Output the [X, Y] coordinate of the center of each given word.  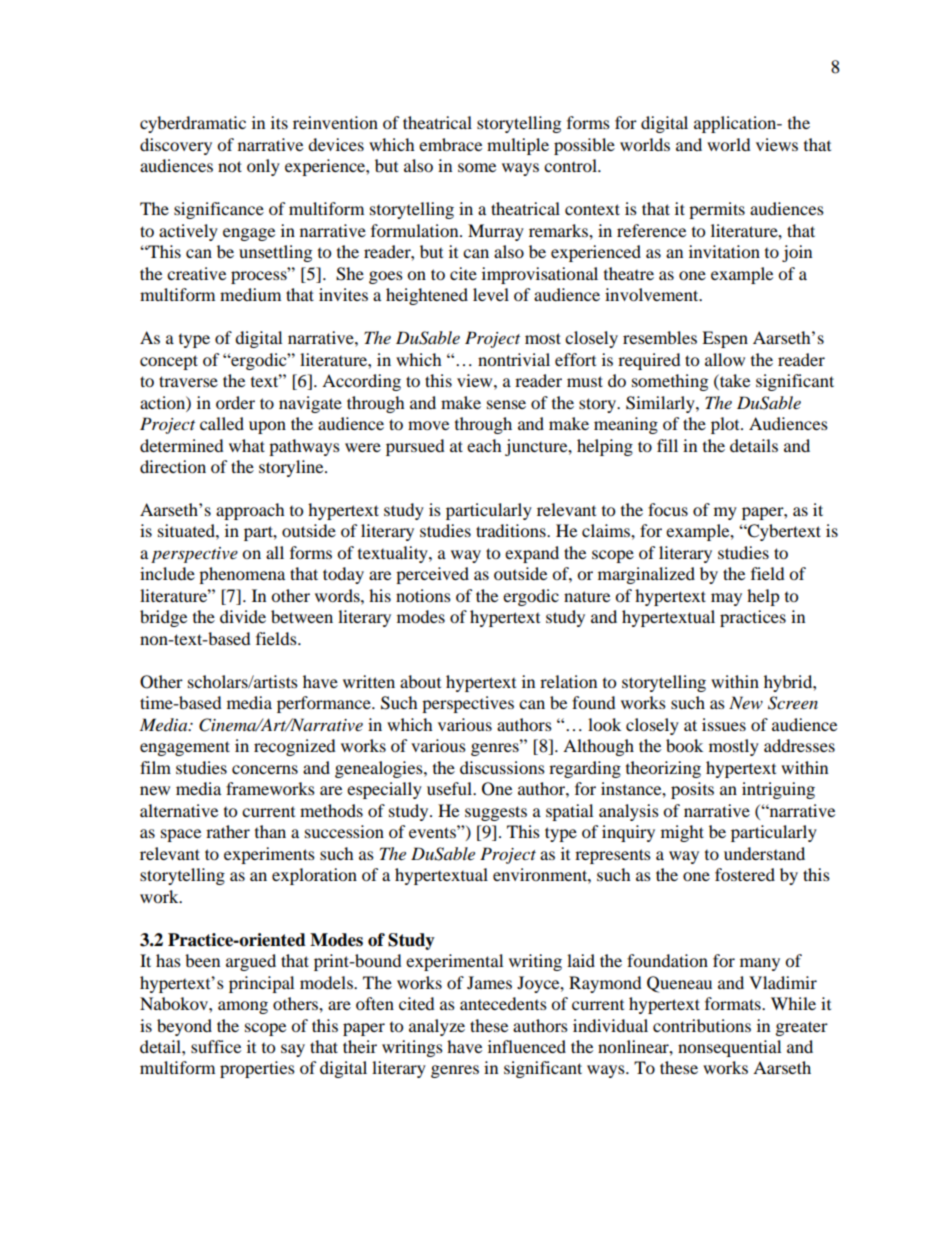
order [235, 402]
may [726, 599]
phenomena [242, 575]
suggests [496, 813]
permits [717, 210]
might [682, 833]
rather [228, 831]
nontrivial [514, 359]
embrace [450, 144]
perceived [432, 575]
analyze [437, 1027]
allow [725, 359]
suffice [216, 1046]
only [263, 167]
